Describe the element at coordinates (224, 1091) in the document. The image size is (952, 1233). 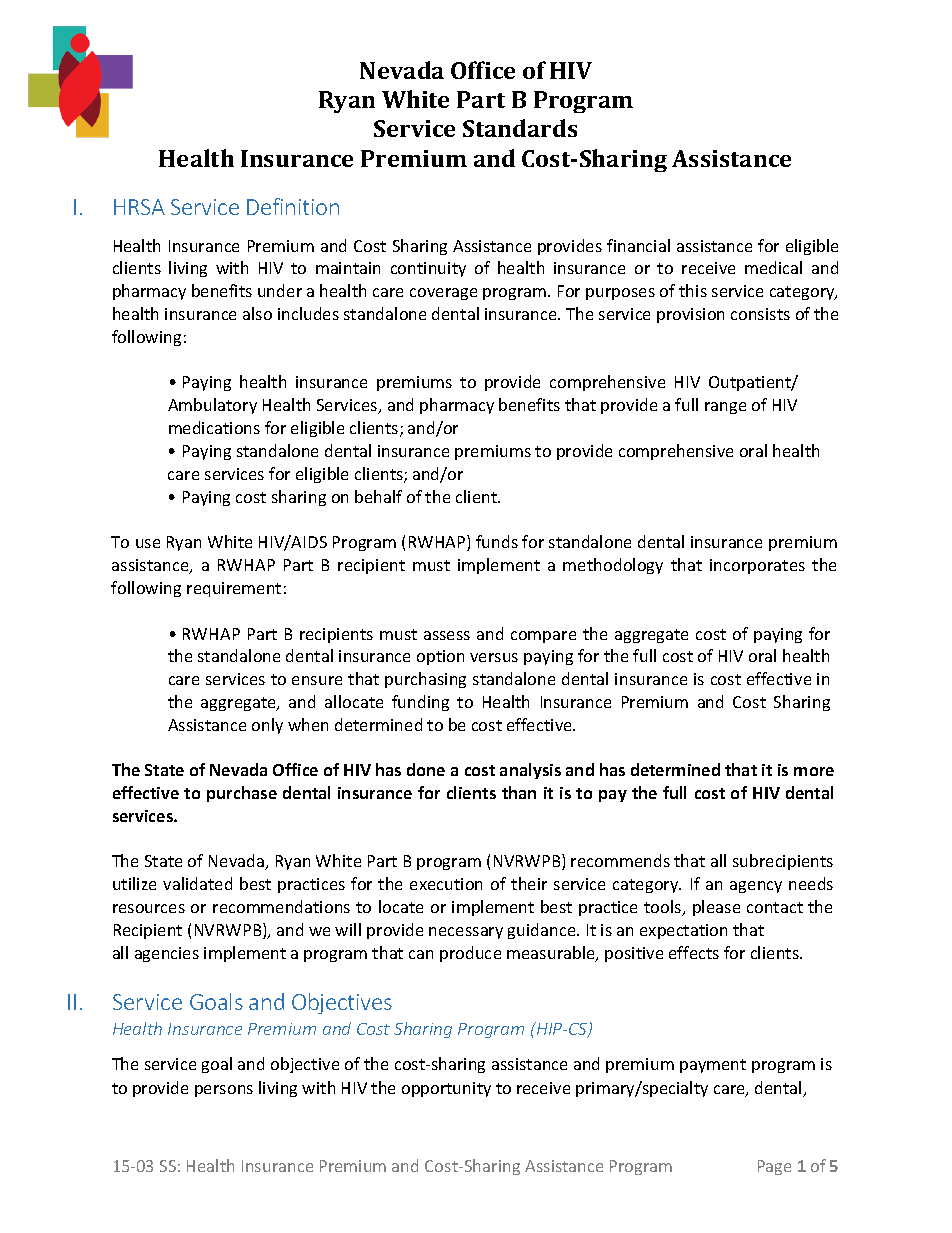
I see `persons` at that location.
